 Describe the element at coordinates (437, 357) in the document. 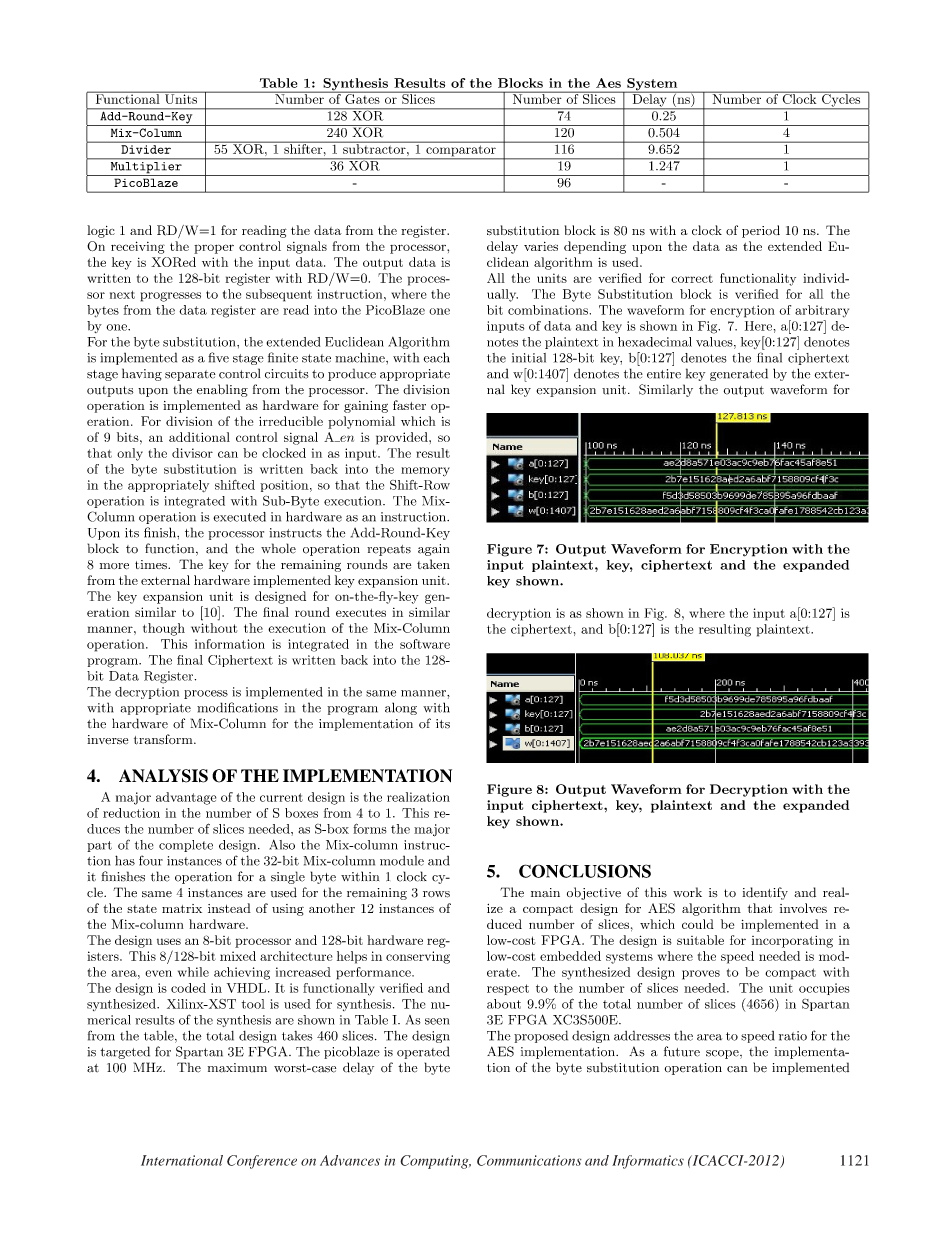

I see `each` at that location.
